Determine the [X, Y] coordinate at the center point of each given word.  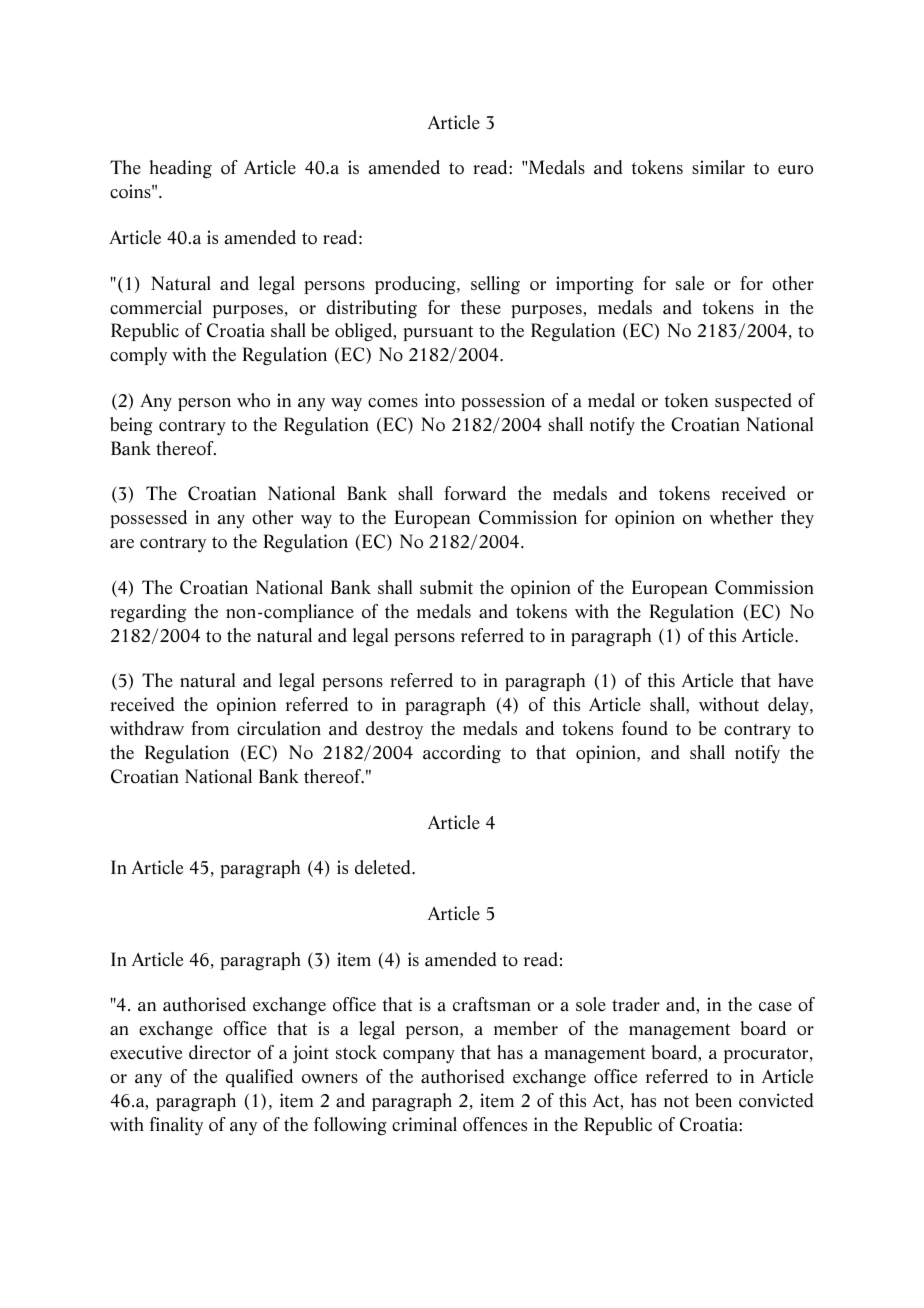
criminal [424, 1124]
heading [181, 169]
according [462, 754]
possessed [148, 519]
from [210, 728]
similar [718, 167]
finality [176, 1126]
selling [495, 285]
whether [741, 517]
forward [475, 493]
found [645, 728]
